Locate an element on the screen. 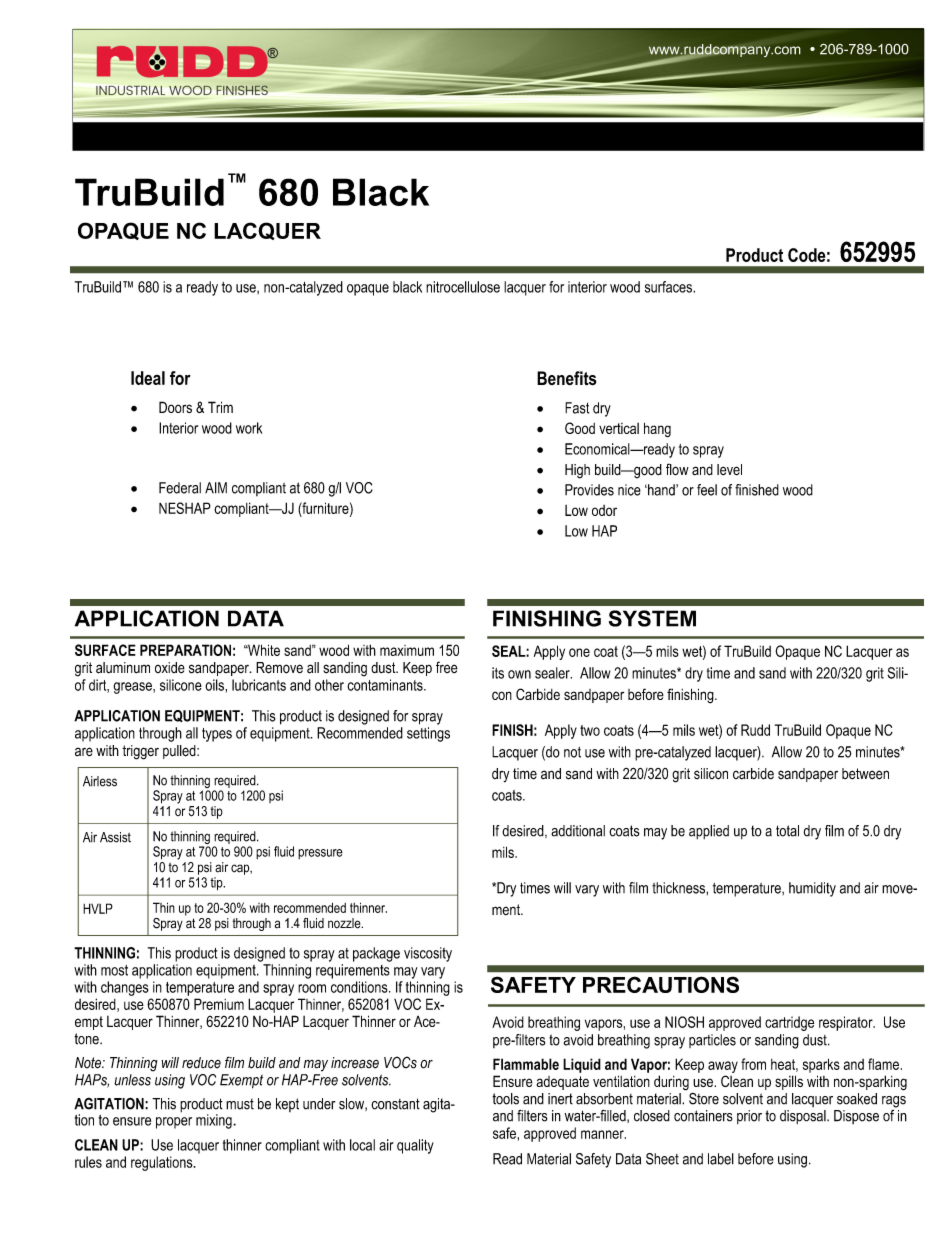 Image resolution: width=952 pixels, height=1233 pixels. level is located at coordinates (729, 470).
